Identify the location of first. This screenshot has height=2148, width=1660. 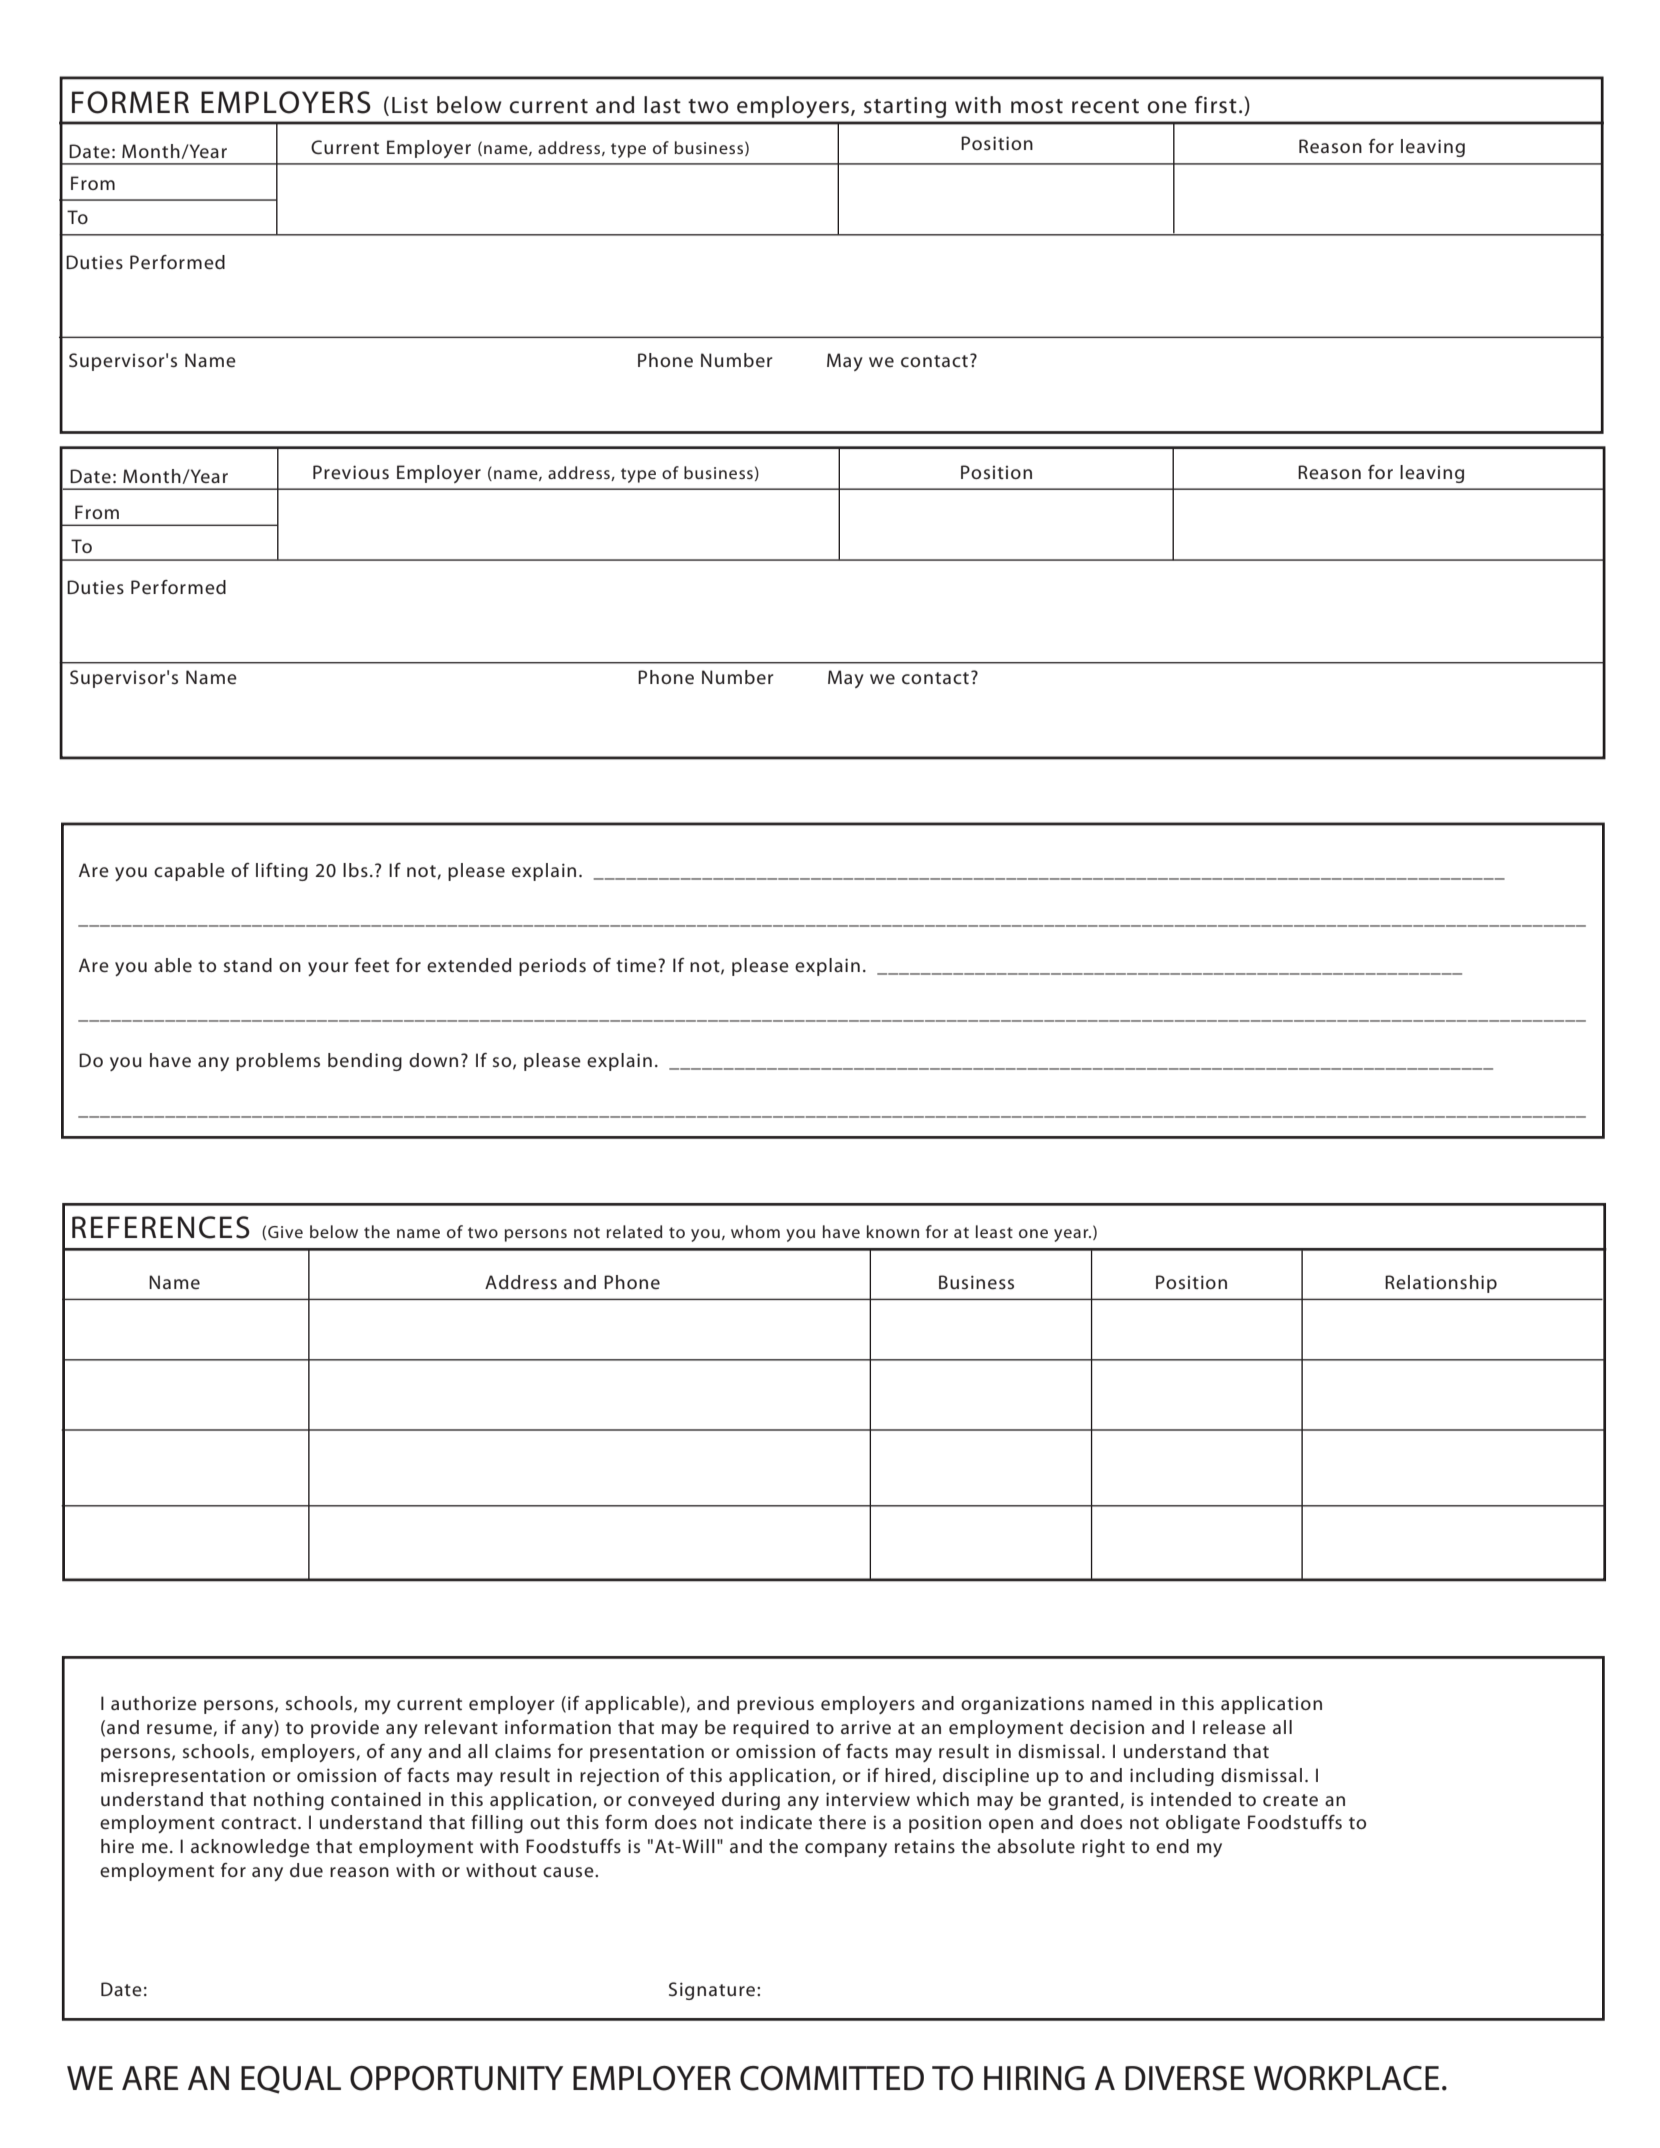
(1216, 105).
